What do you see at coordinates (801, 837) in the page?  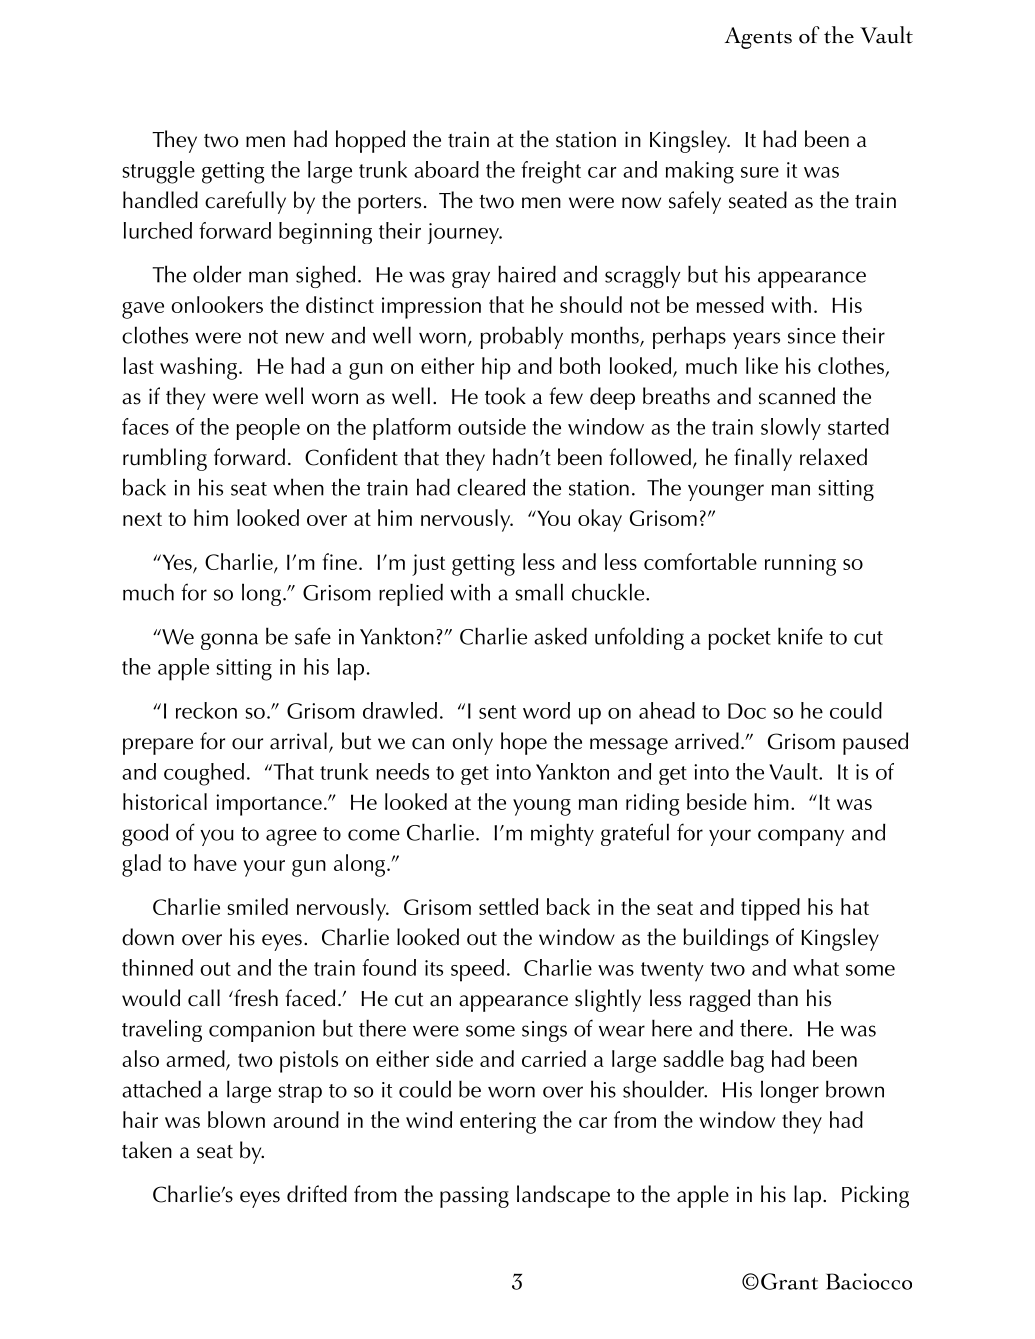 I see `company` at bounding box center [801, 837].
